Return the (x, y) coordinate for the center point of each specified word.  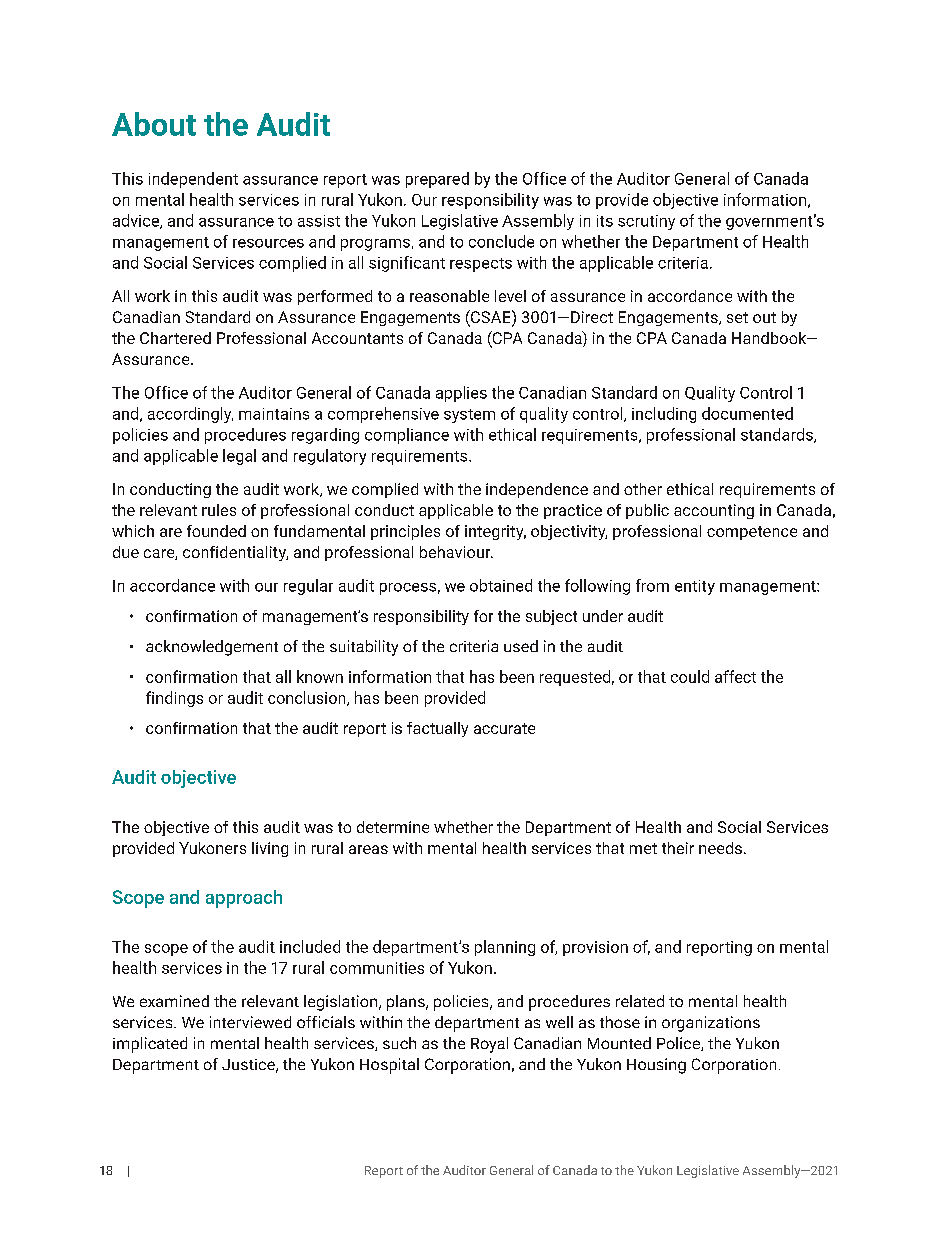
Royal (489, 1045)
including (664, 415)
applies (461, 394)
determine (393, 827)
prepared (437, 180)
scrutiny (646, 222)
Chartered (175, 338)
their (678, 848)
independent (193, 180)
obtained (501, 585)
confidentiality (235, 553)
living (270, 849)
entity (695, 587)
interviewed (250, 1022)
